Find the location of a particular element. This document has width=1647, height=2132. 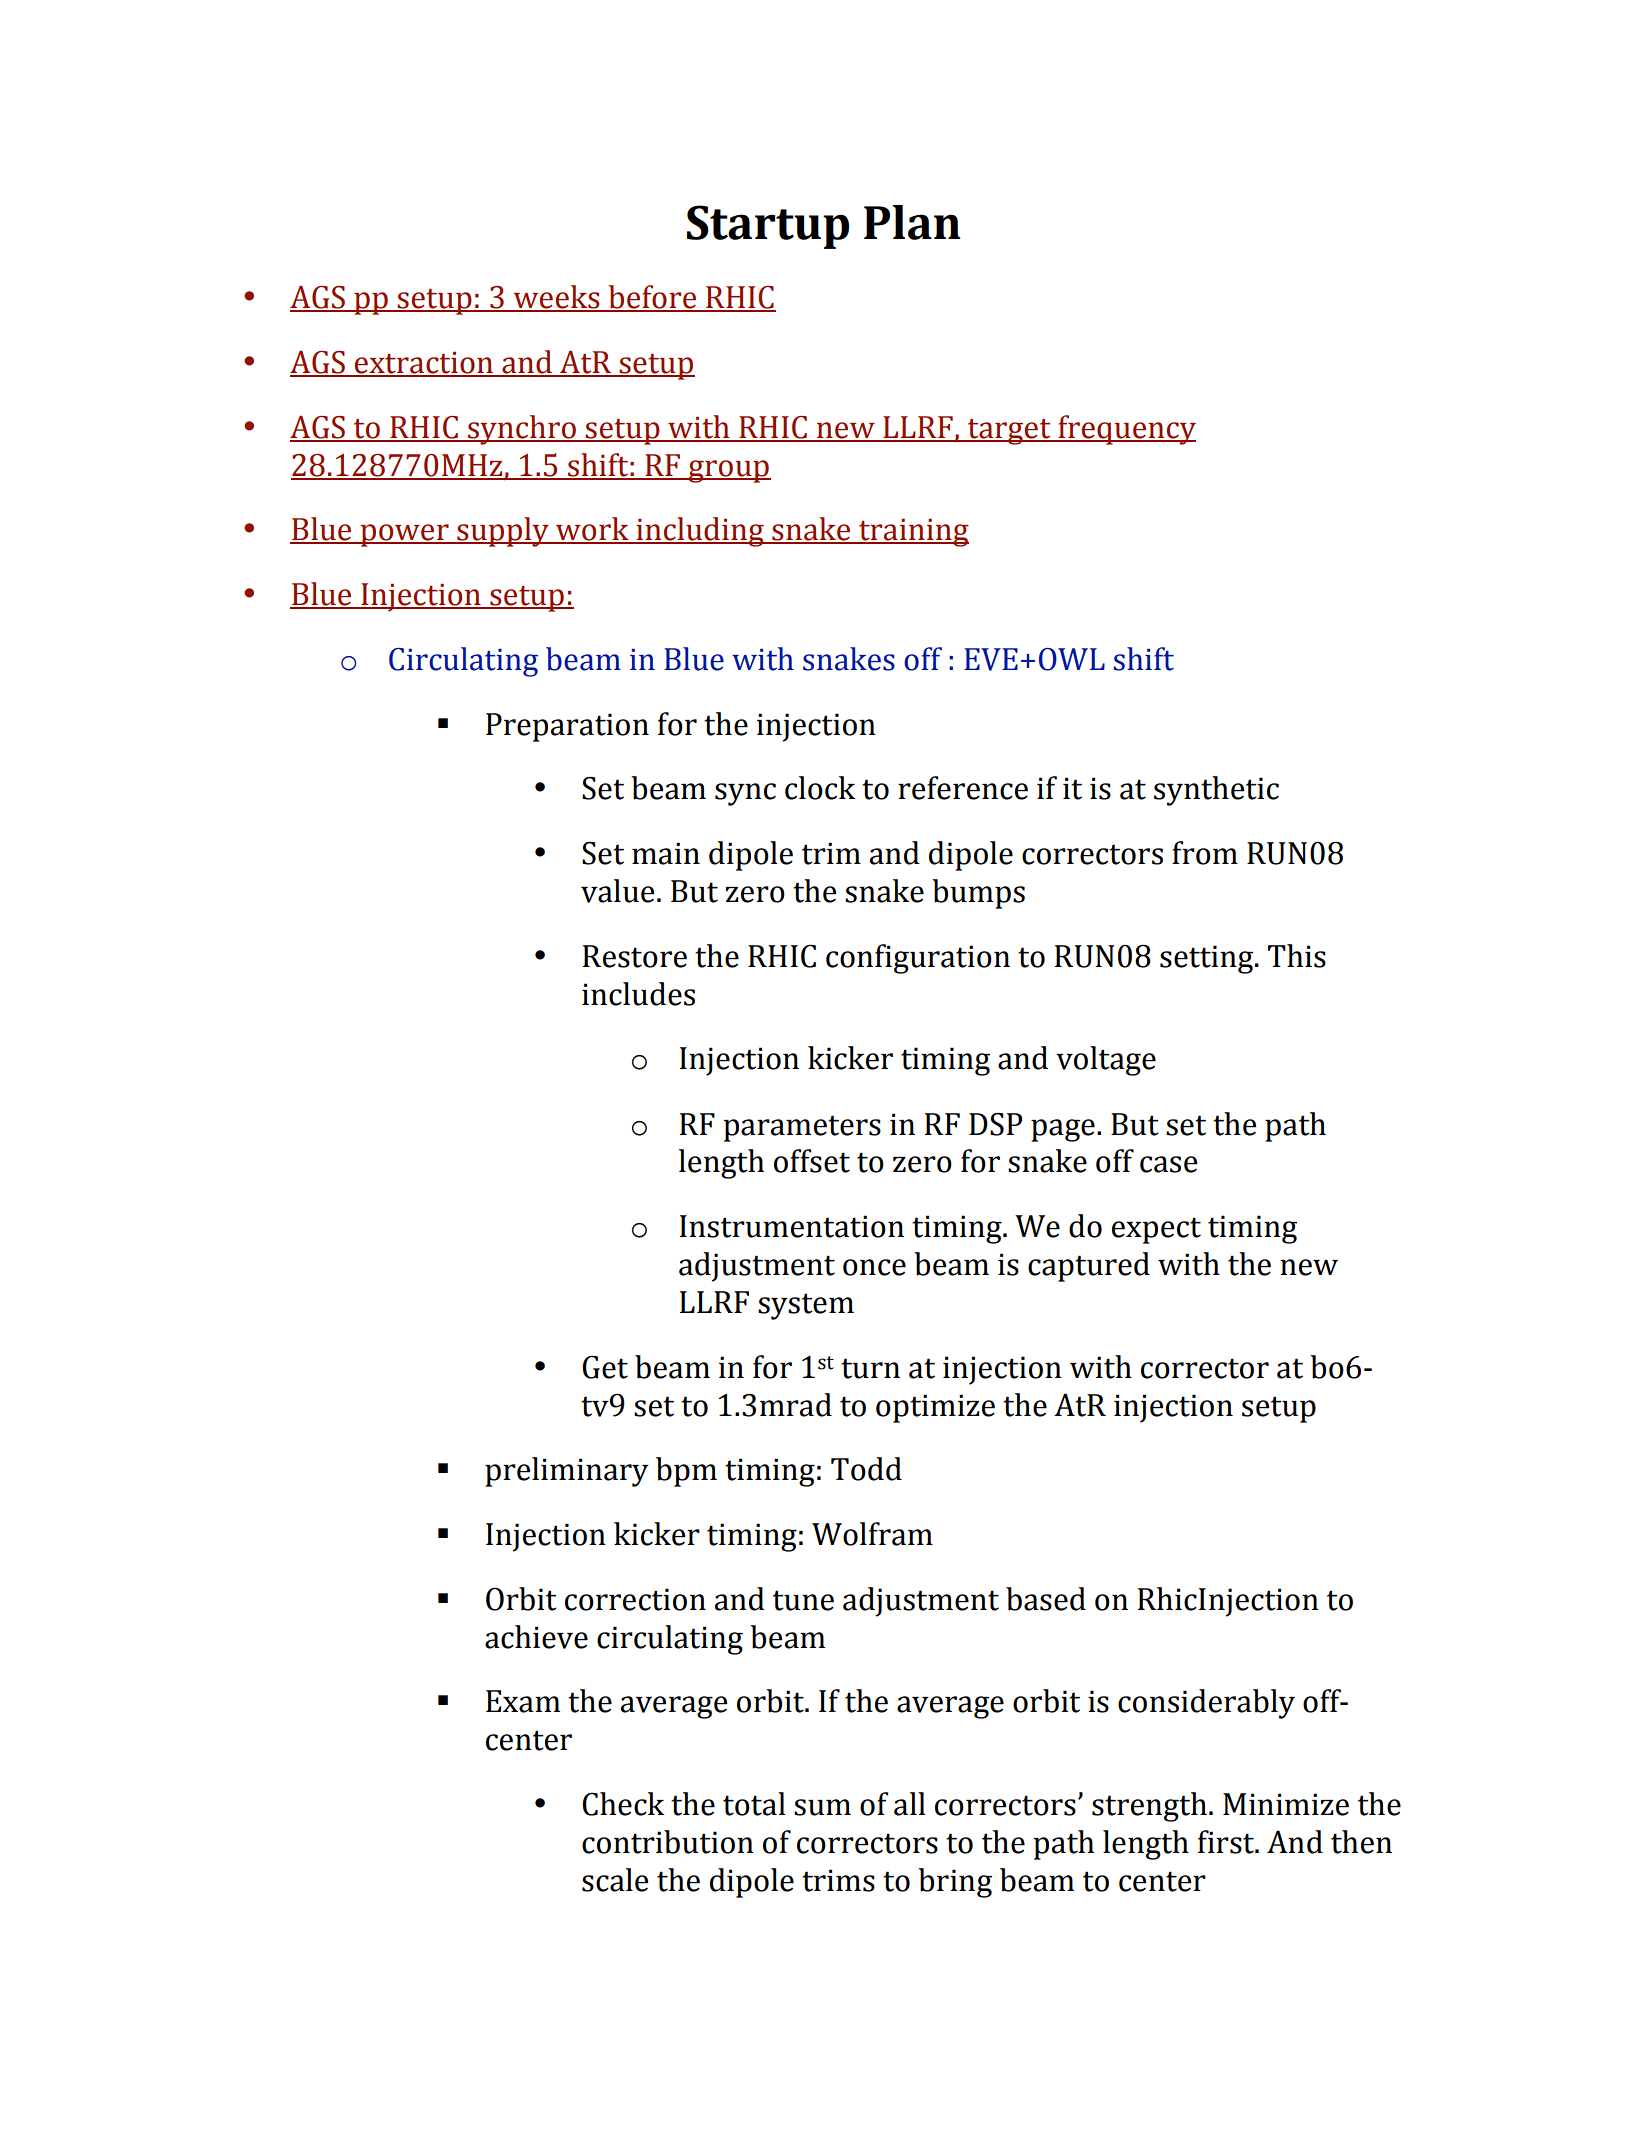

configuration is located at coordinates (918, 959).
